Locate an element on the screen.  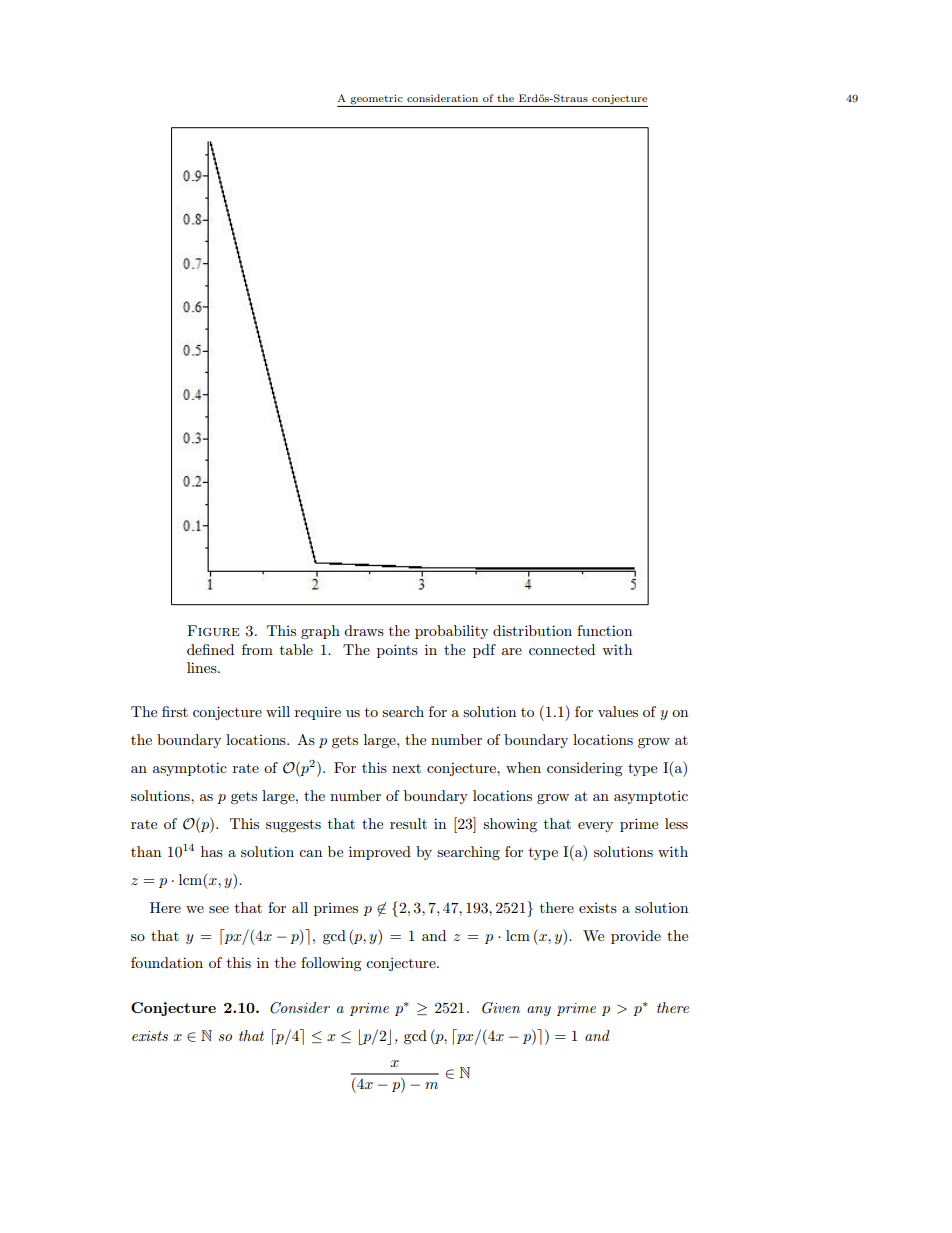
geometric is located at coordinates (377, 101).
